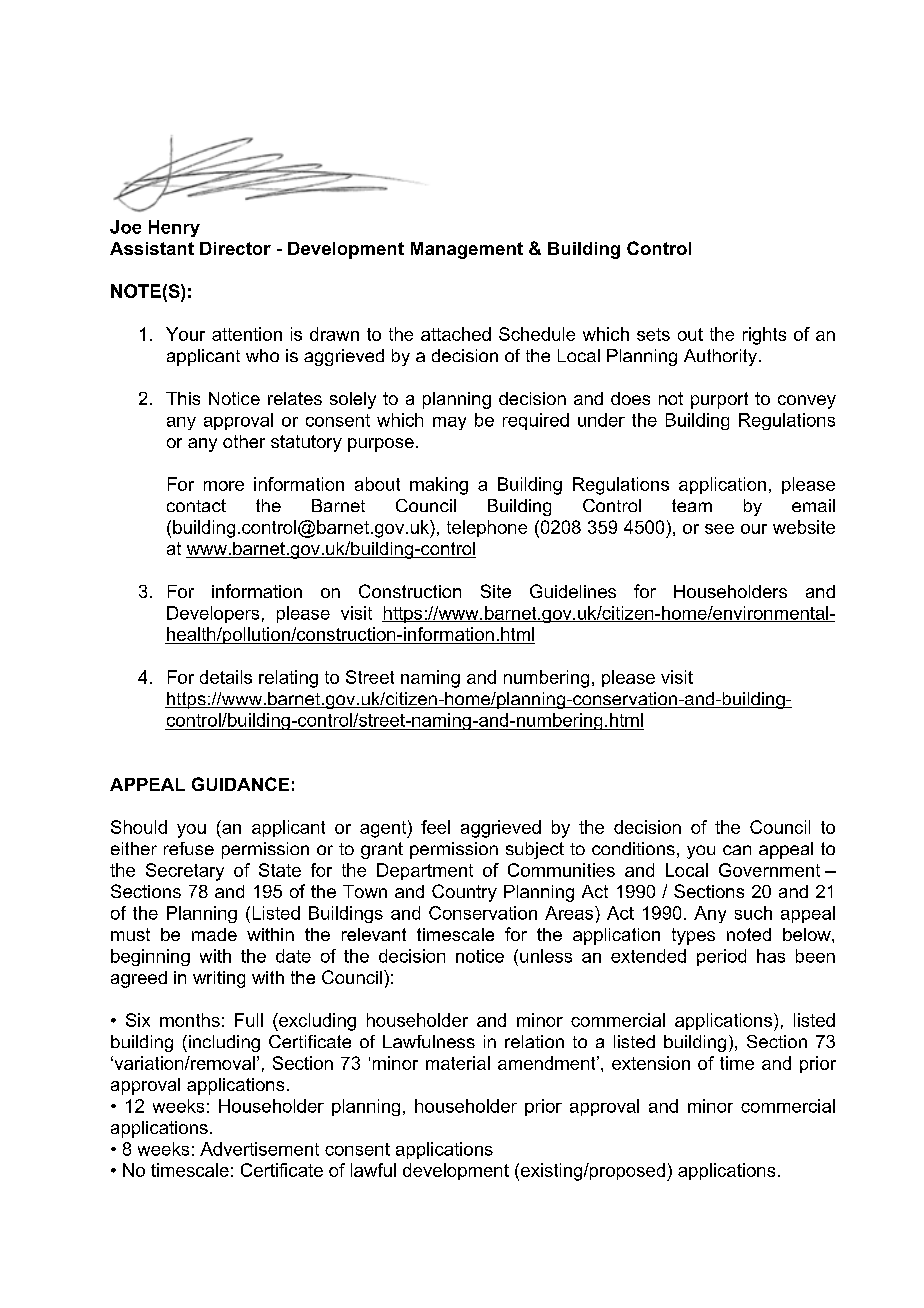 Image resolution: width=924 pixels, height=1308 pixels. Describe the element at coordinates (487, 528) in the screenshot. I see `telephone` at that location.
